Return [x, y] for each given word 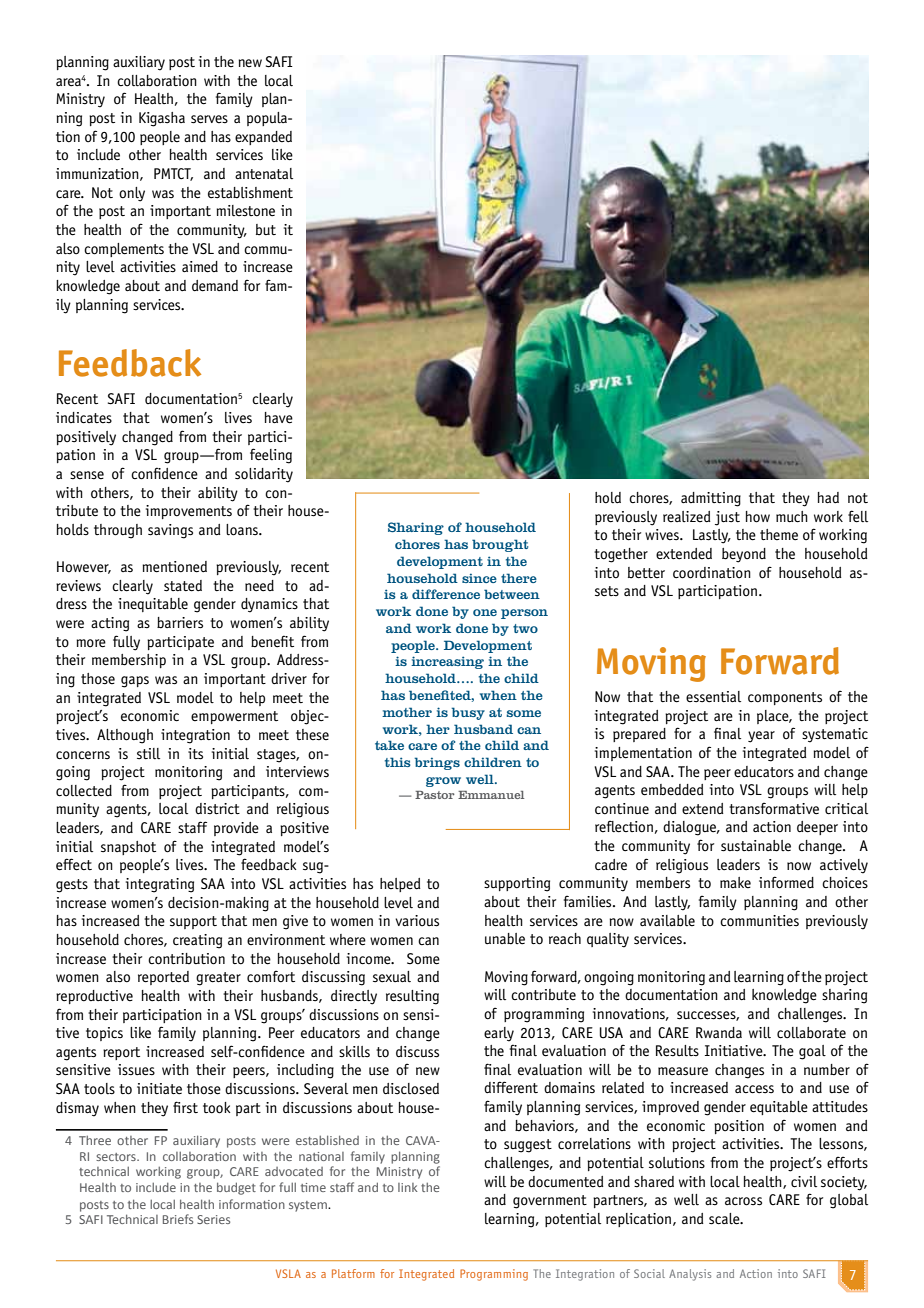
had [828, 497]
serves [209, 119]
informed [786, 882]
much [792, 517]
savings [170, 531]
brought [500, 545]
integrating [160, 885]
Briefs [178, 1219]
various [417, 921]
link [408, 1187]
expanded [263, 138]
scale [725, 1219]
